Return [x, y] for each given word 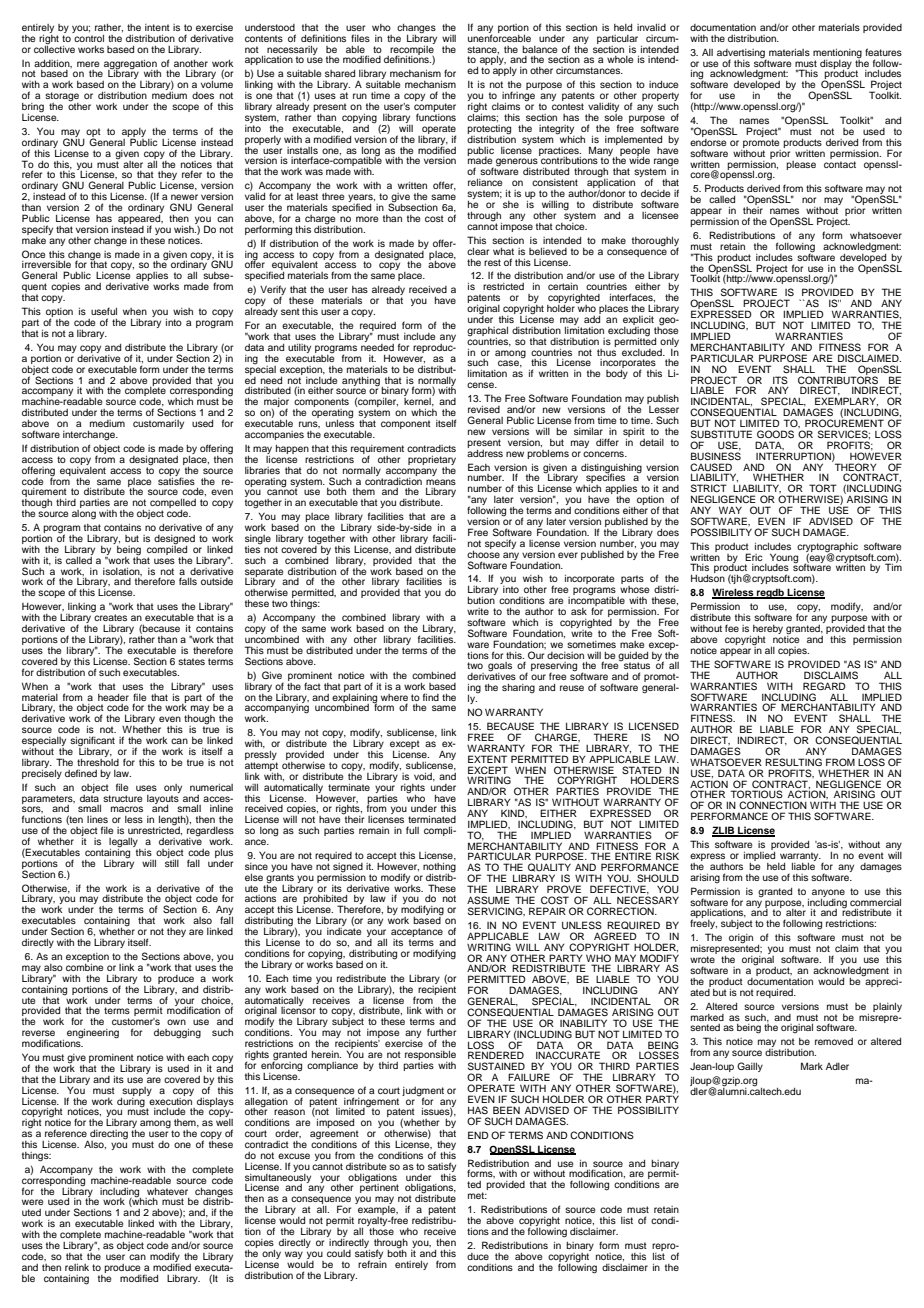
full [412, 830]
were [32, 1202]
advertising [742, 54]
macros [127, 809]
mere [88, 64]
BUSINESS [716, 455]
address [485, 452]
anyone [828, 893]
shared [340, 73]
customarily [158, 424]
